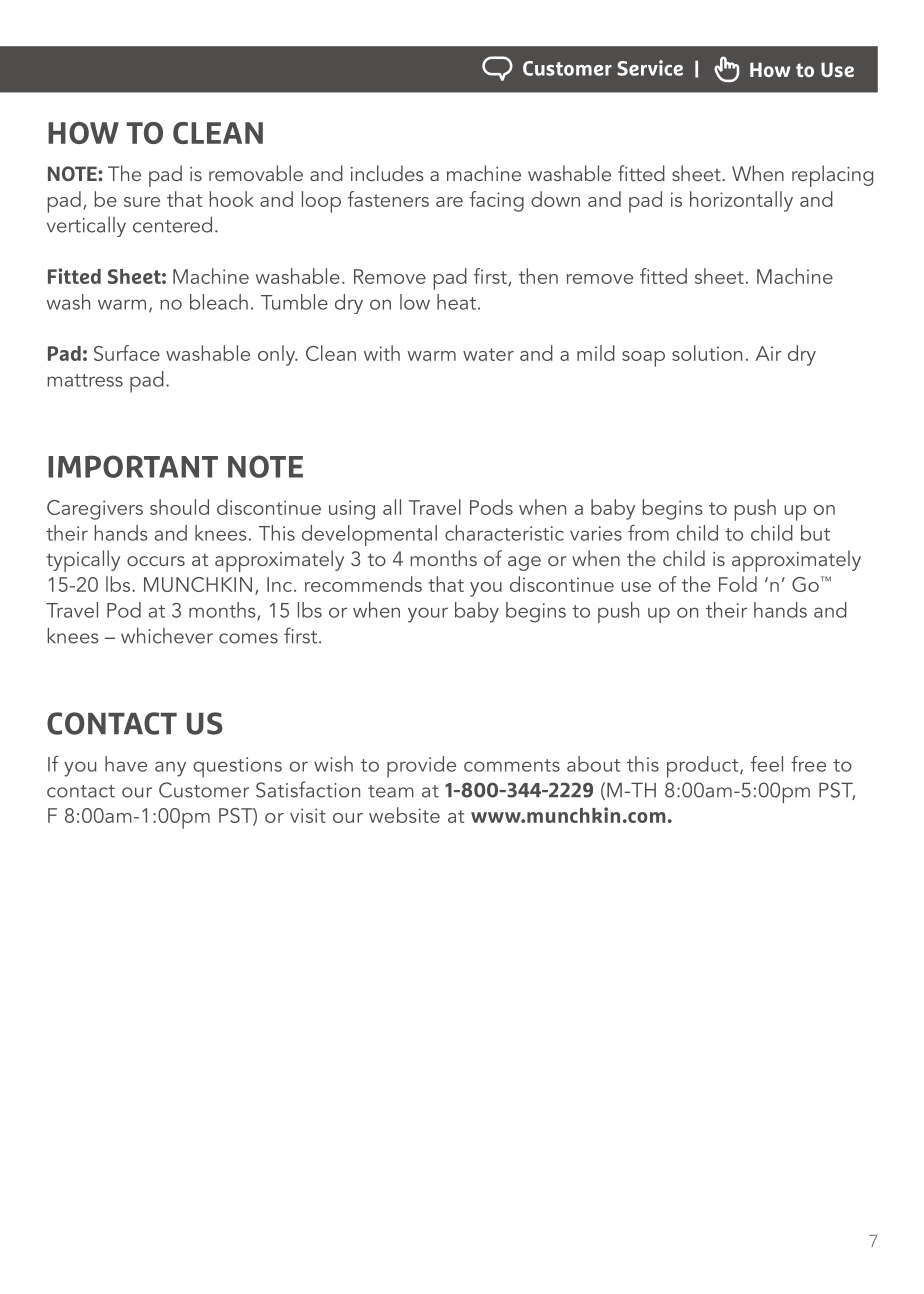 The image size is (924, 1294). What do you see at coordinates (650, 68) in the document?
I see `Service` at bounding box center [650, 68].
